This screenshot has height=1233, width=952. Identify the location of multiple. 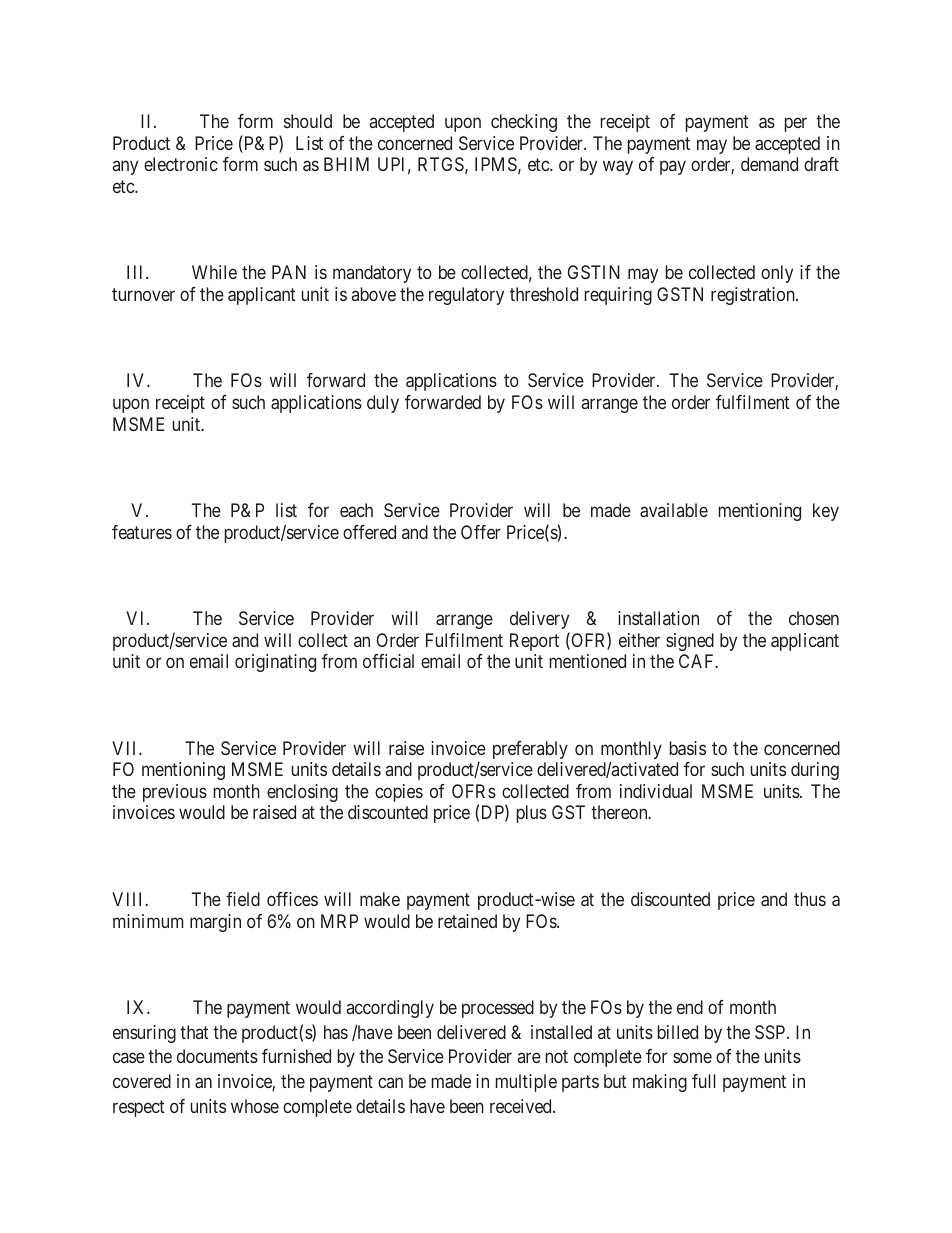
(526, 1083).
